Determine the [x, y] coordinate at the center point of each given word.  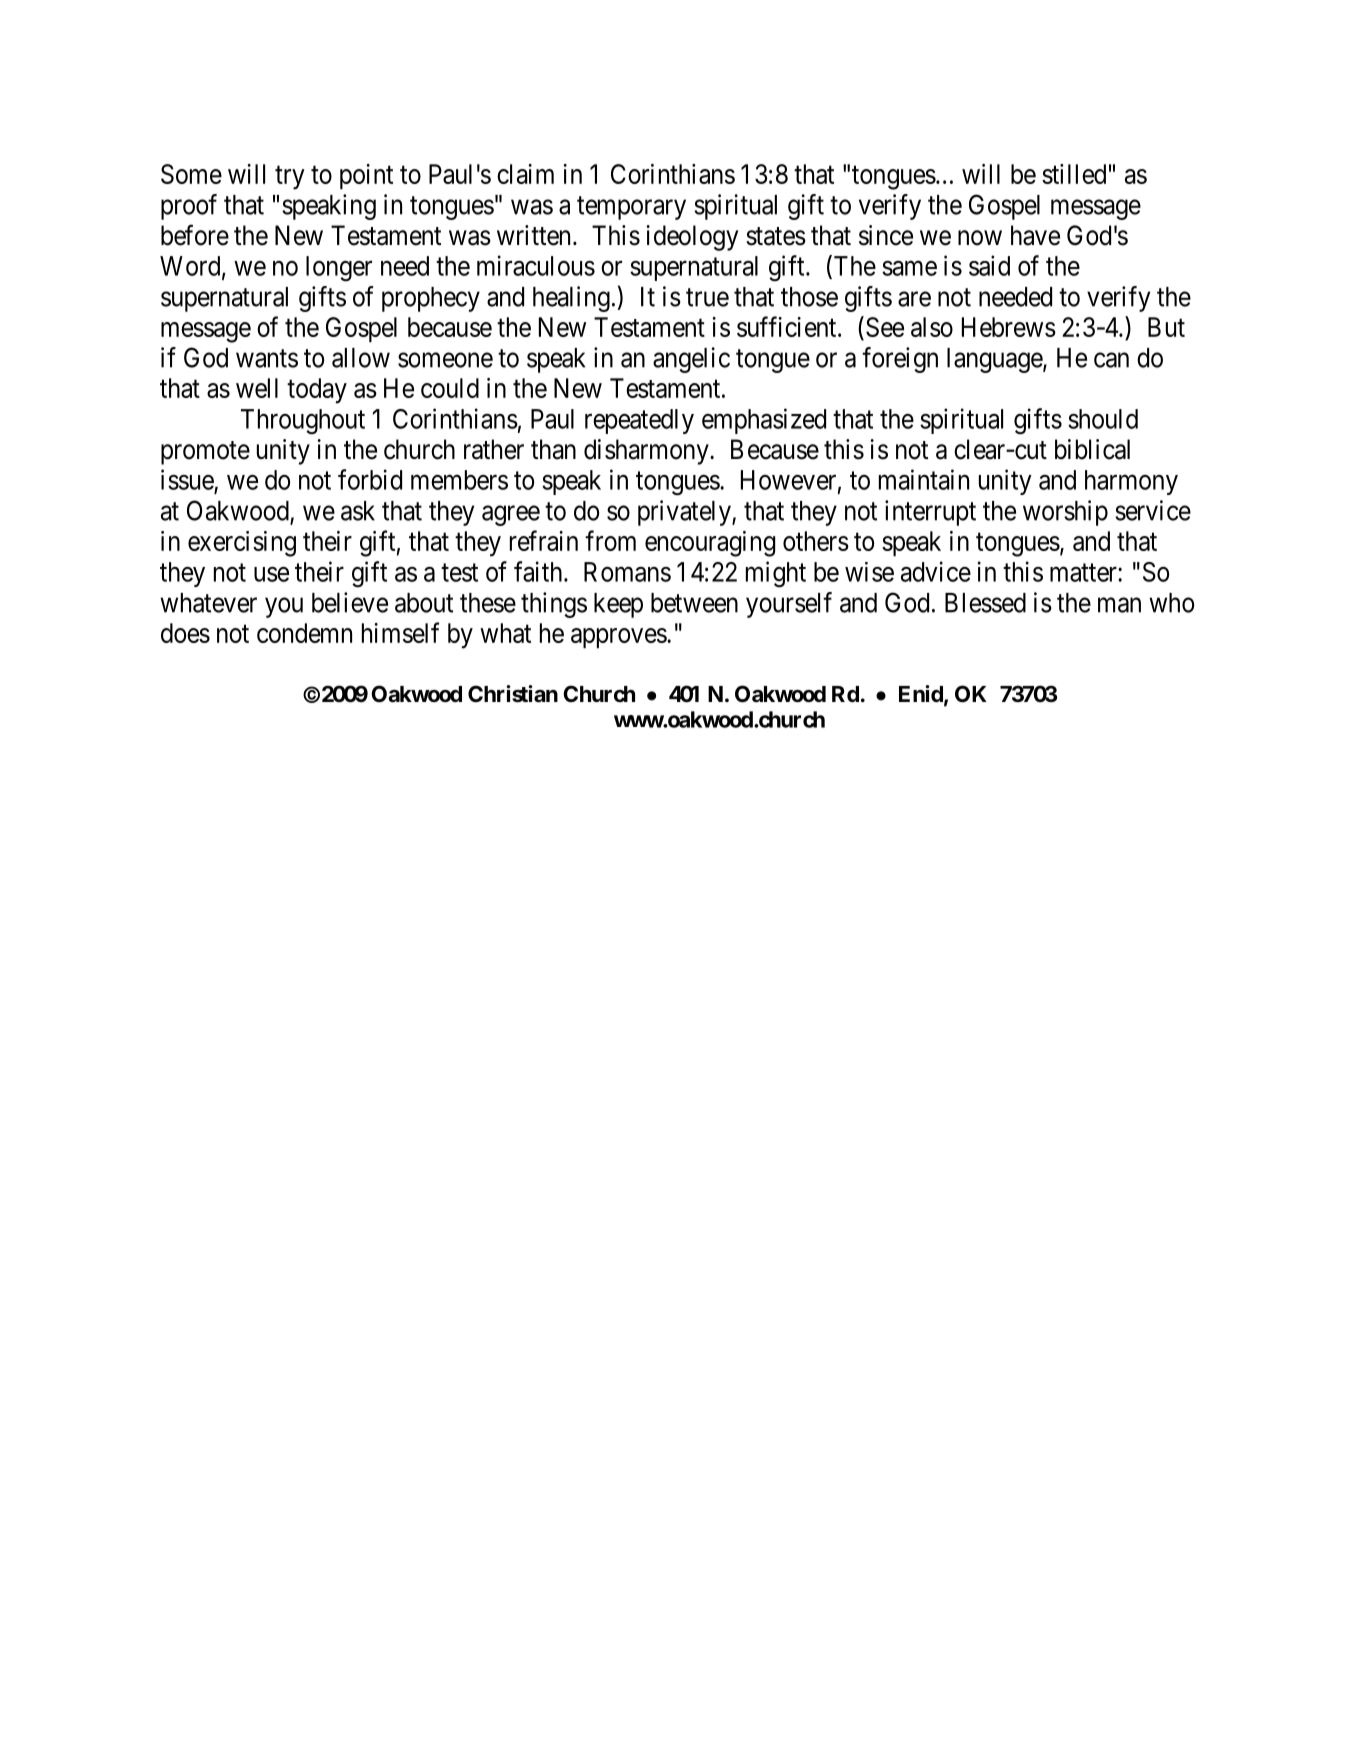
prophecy [431, 299]
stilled [1074, 174]
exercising [242, 544]
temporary [631, 208]
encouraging [710, 544]
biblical [1092, 449]
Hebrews [1009, 327]
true [707, 297]
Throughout [303, 422]
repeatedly [639, 421]
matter [1084, 573]
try [290, 178]
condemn [304, 633]
